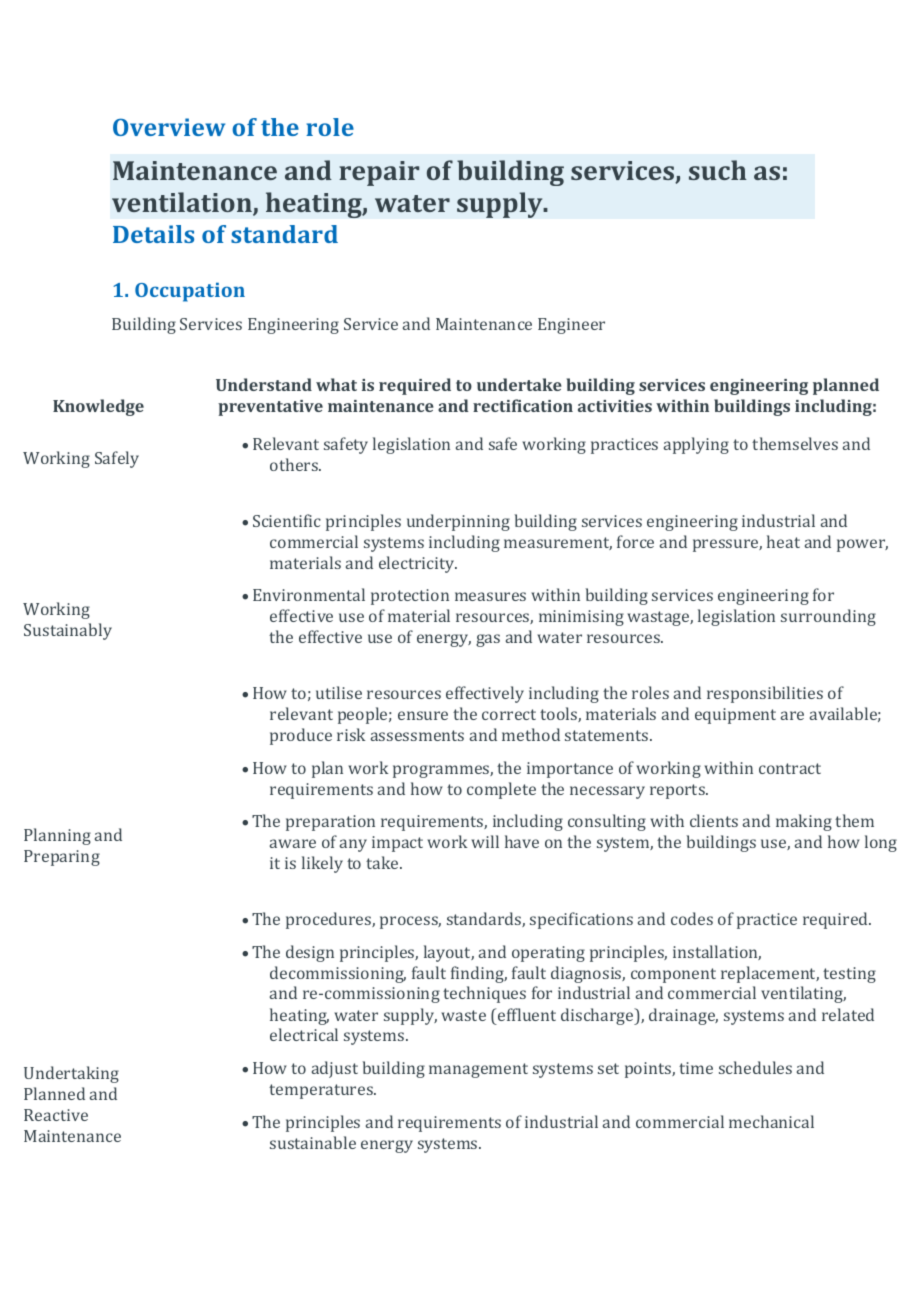 This screenshot has width=924, height=1308. What do you see at coordinates (718, 170) in the screenshot?
I see `such` at bounding box center [718, 170].
